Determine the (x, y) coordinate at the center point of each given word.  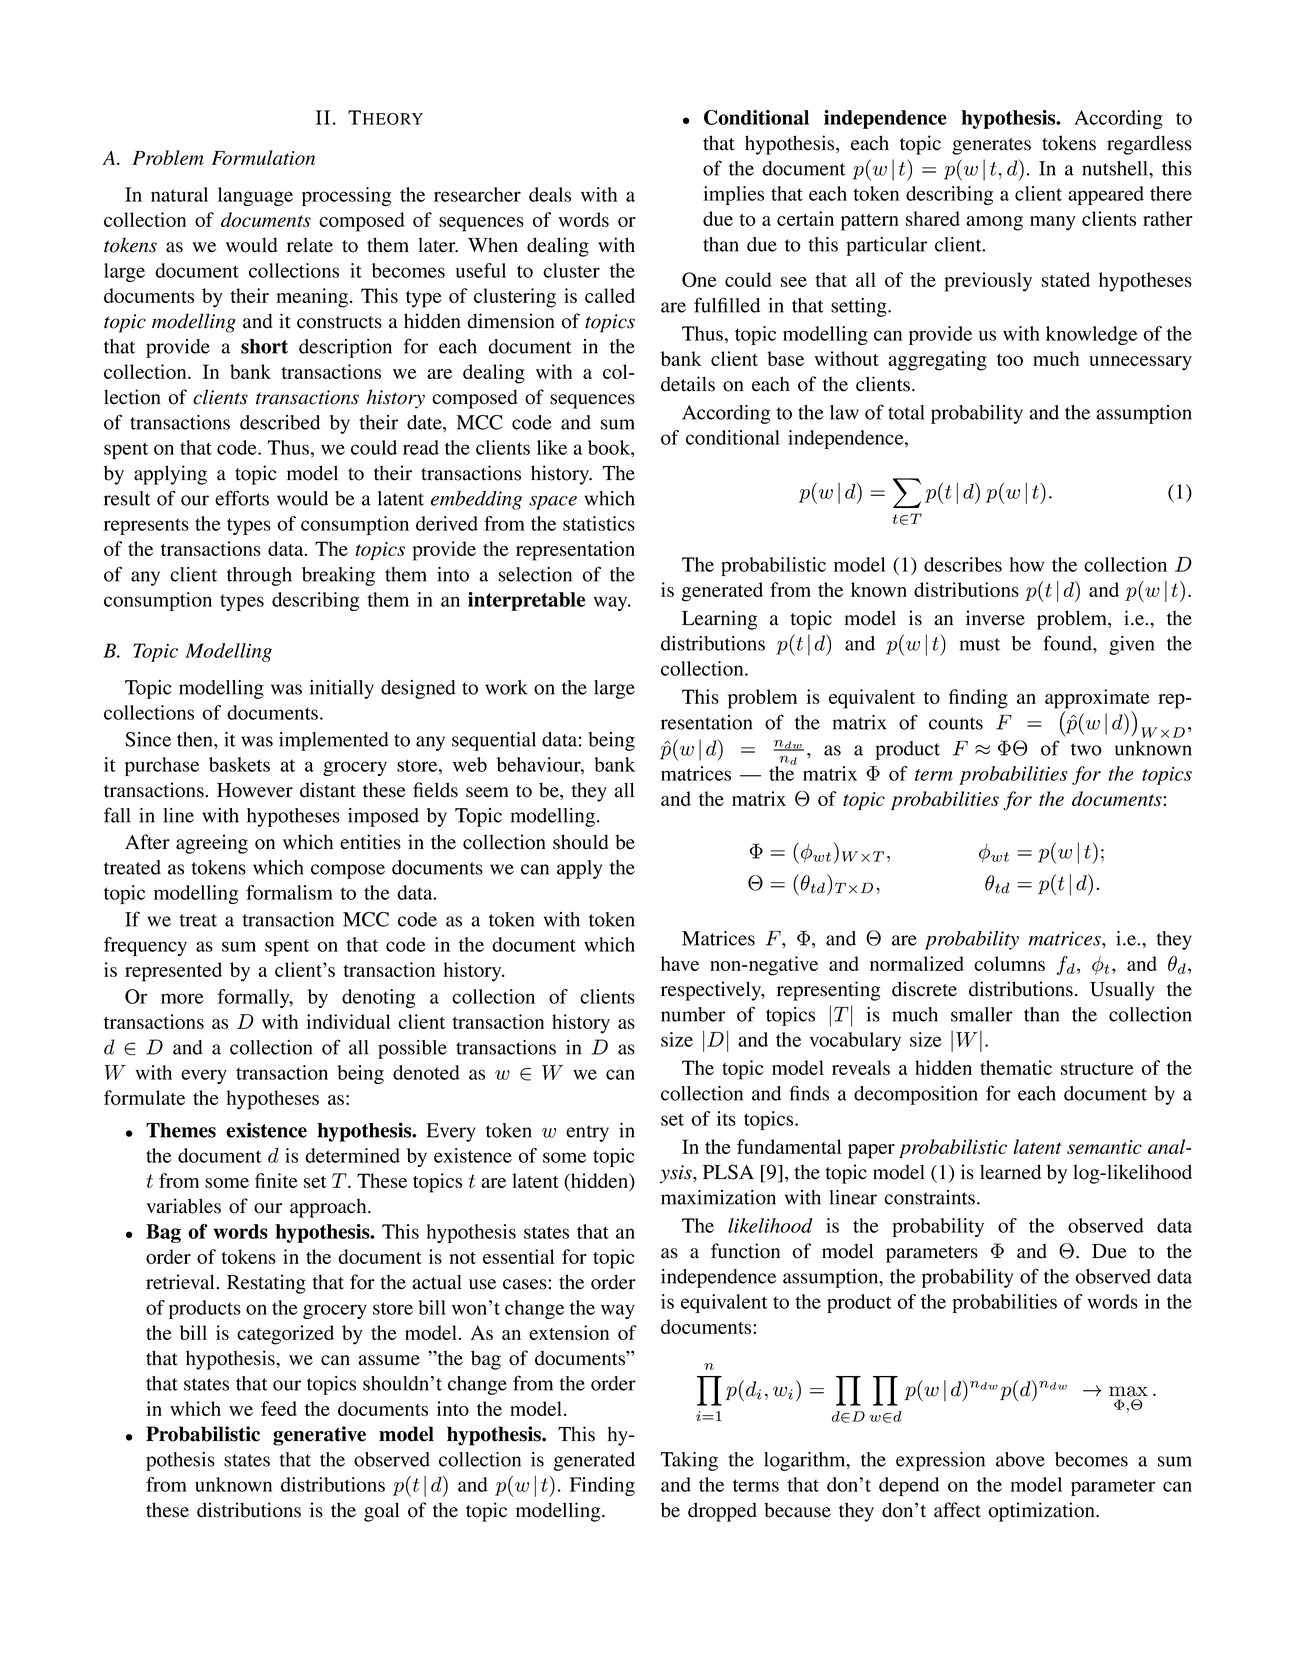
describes (963, 564)
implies (733, 195)
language (255, 196)
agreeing (212, 844)
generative (319, 1436)
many (1052, 223)
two (1086, 749)
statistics (599, 523)
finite (276, 1180)
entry (587, 1133)
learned (1010, 1172)
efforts (242, 498)
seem (487, 792)
